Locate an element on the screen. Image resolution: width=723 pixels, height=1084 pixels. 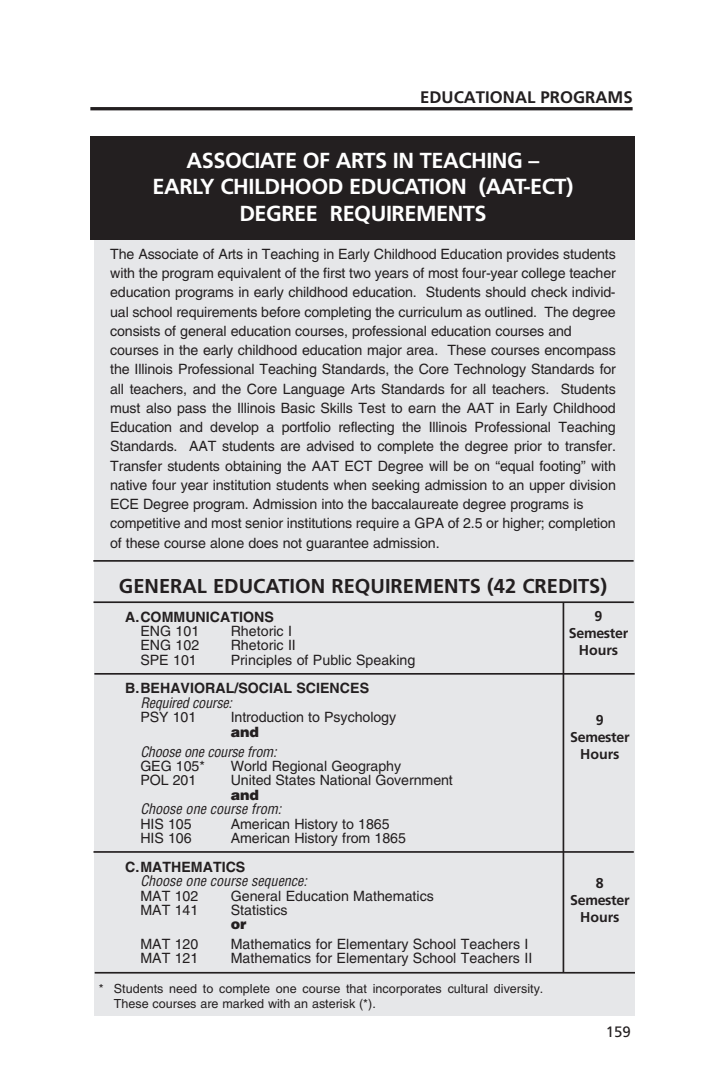
Psychology is located at coordinates (360, 718).
